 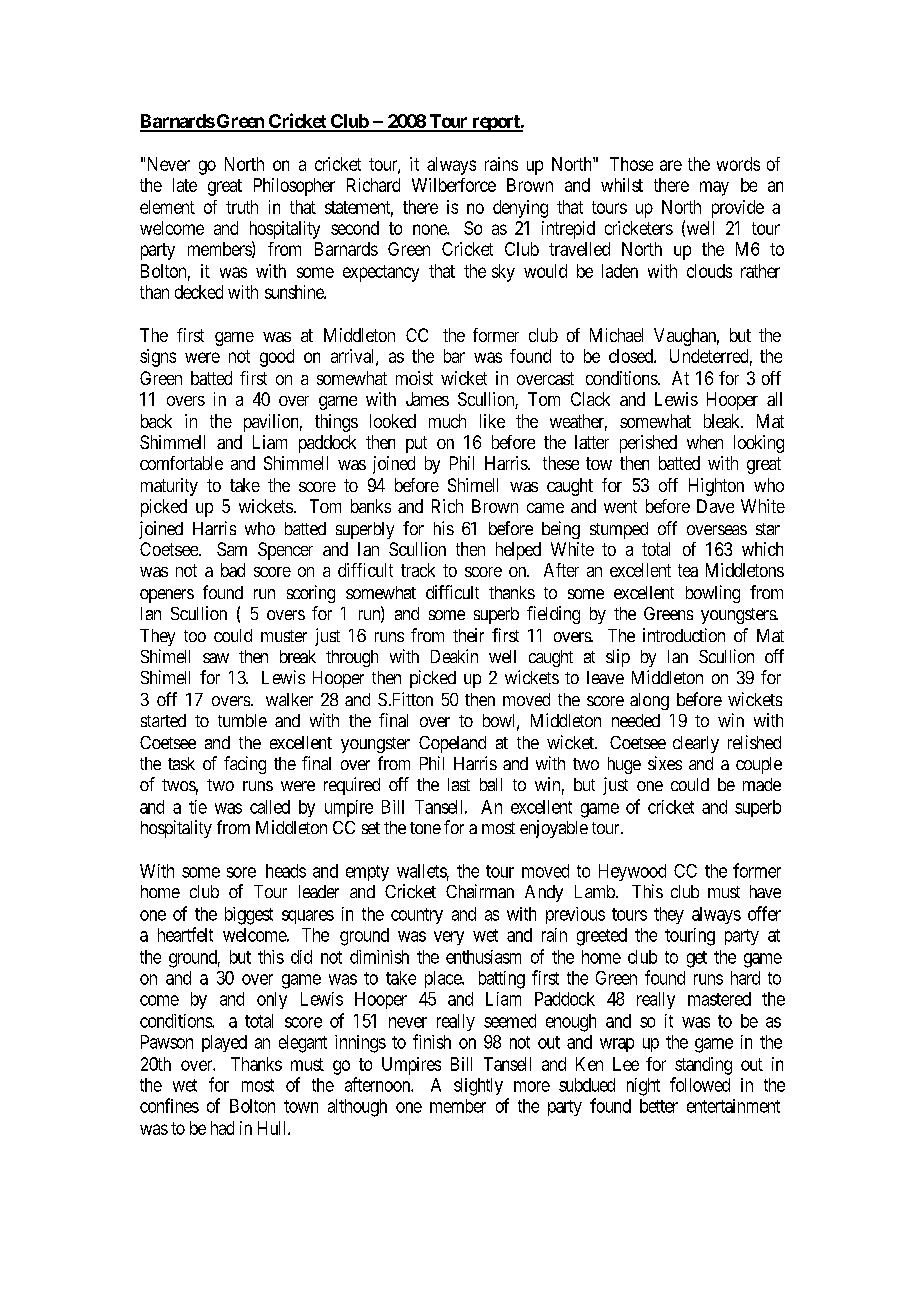 I want to click on may, so click(x=714, y=188).
